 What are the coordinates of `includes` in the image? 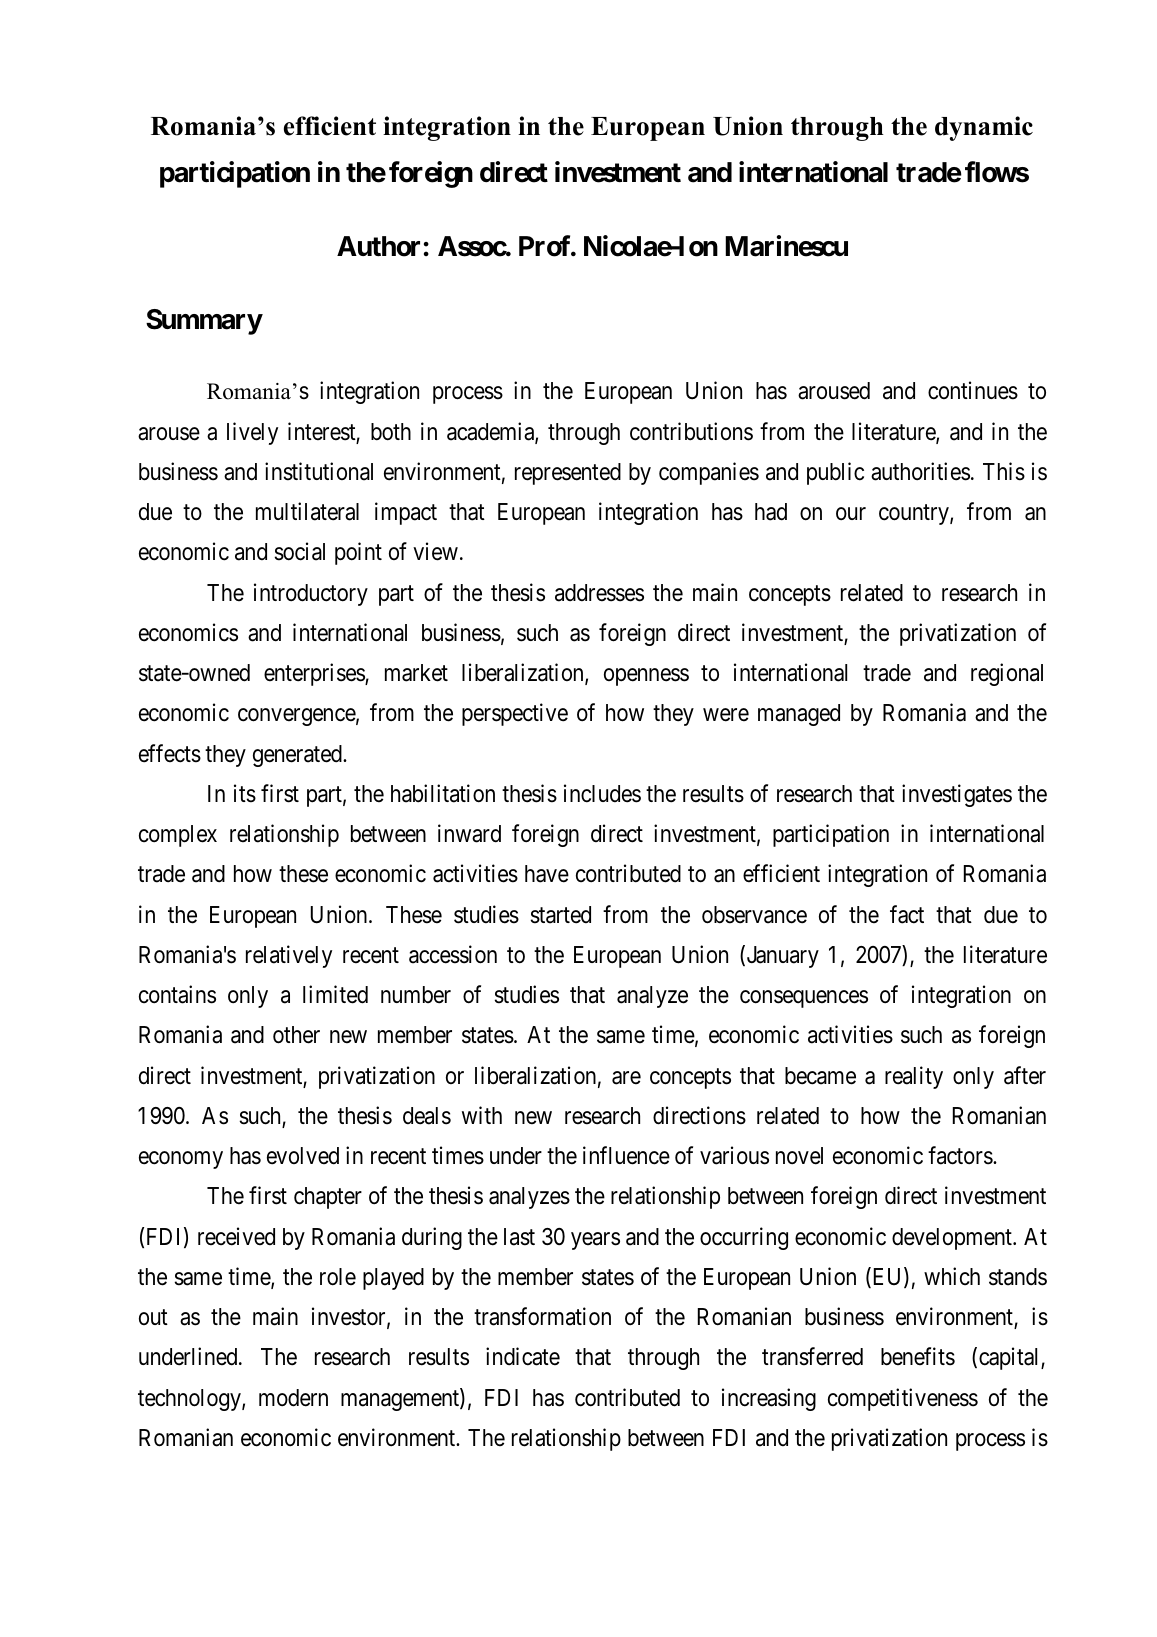 It's located at (602, 793).
